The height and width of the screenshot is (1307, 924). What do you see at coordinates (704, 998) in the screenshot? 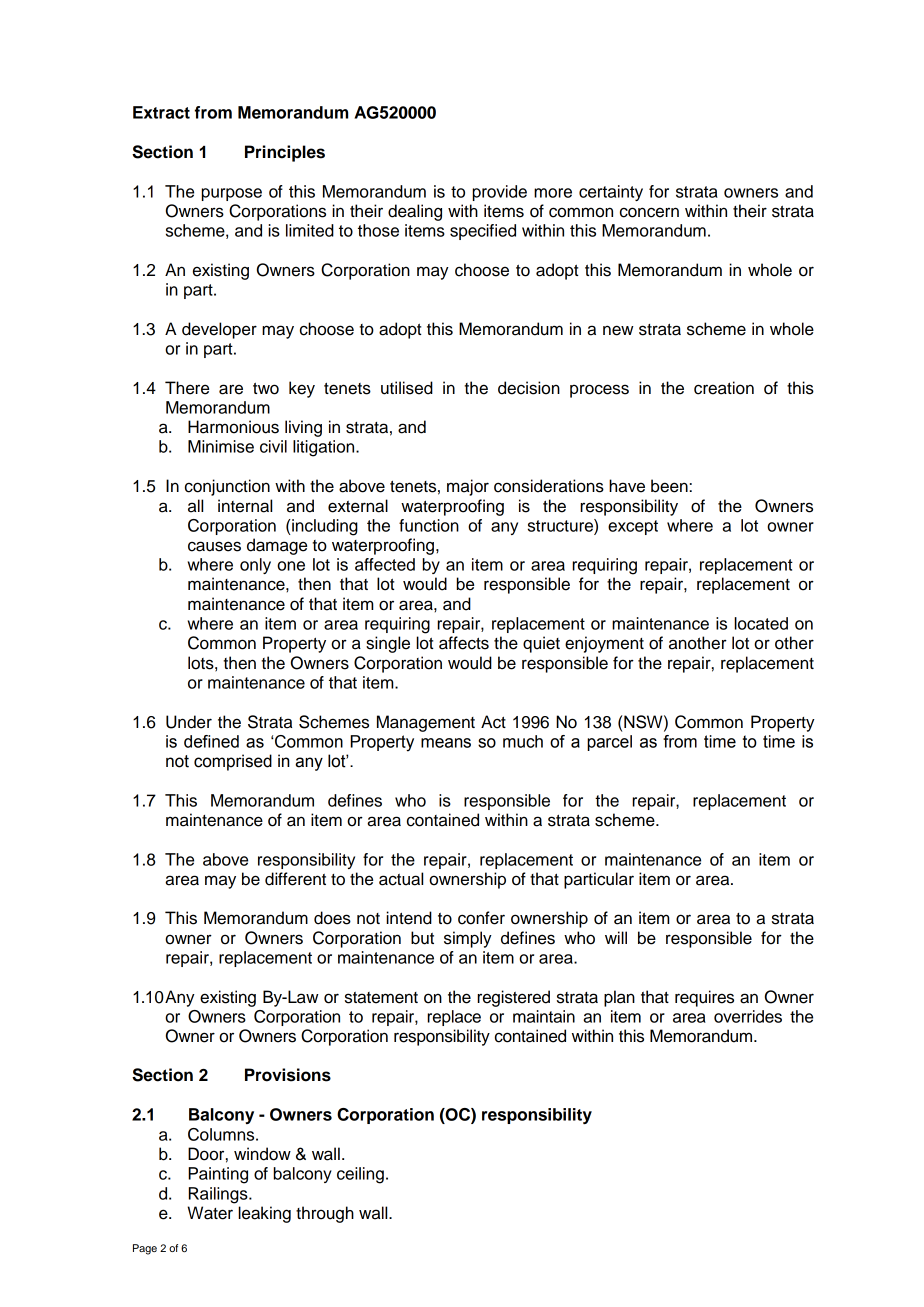
I see `requires` at bounding box center [704, 998].
